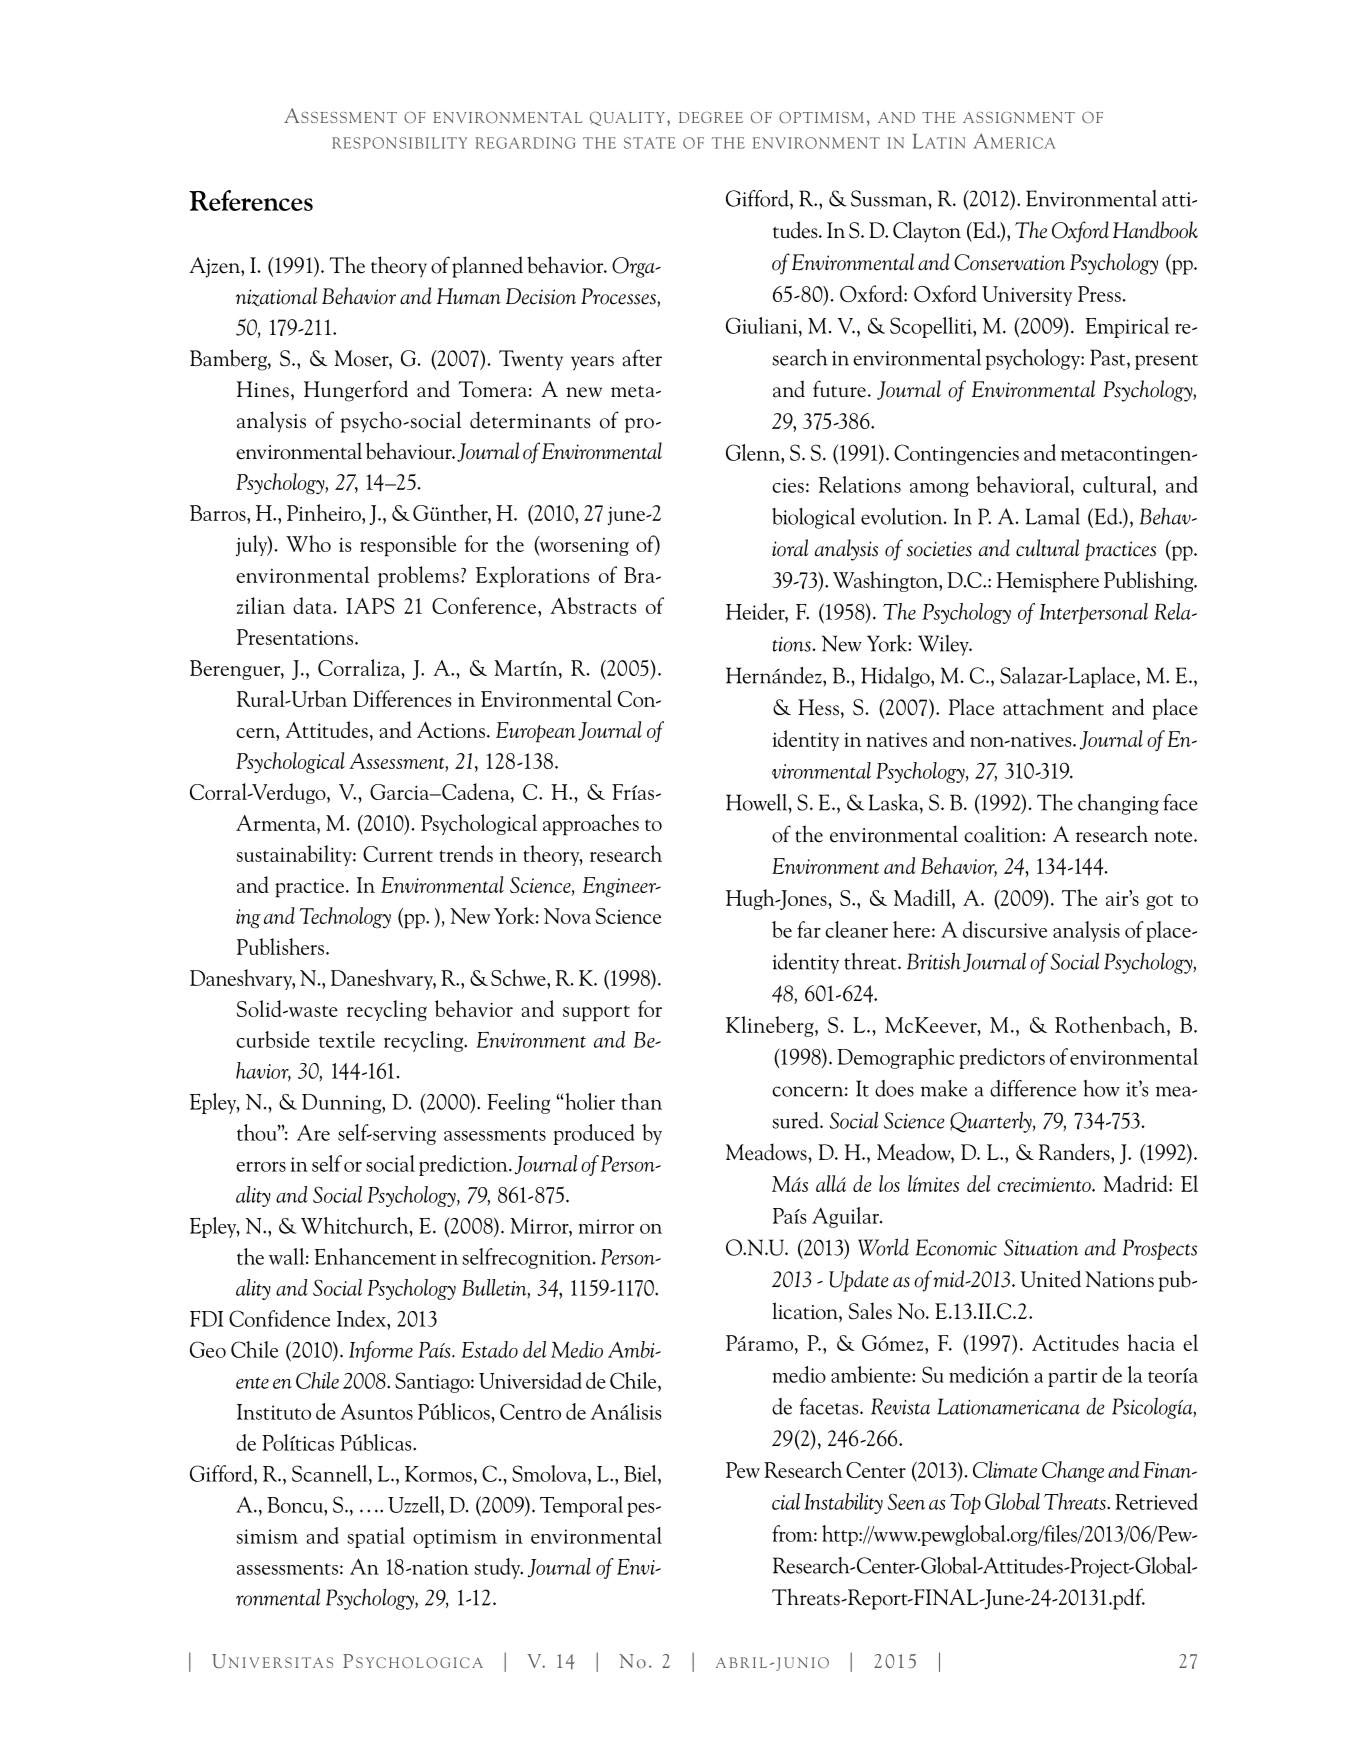 The width and height of the page is (1356, 1763). Describe the element at coordinates (1045, 1184) in the page. I see `crecimiento` at that location.
